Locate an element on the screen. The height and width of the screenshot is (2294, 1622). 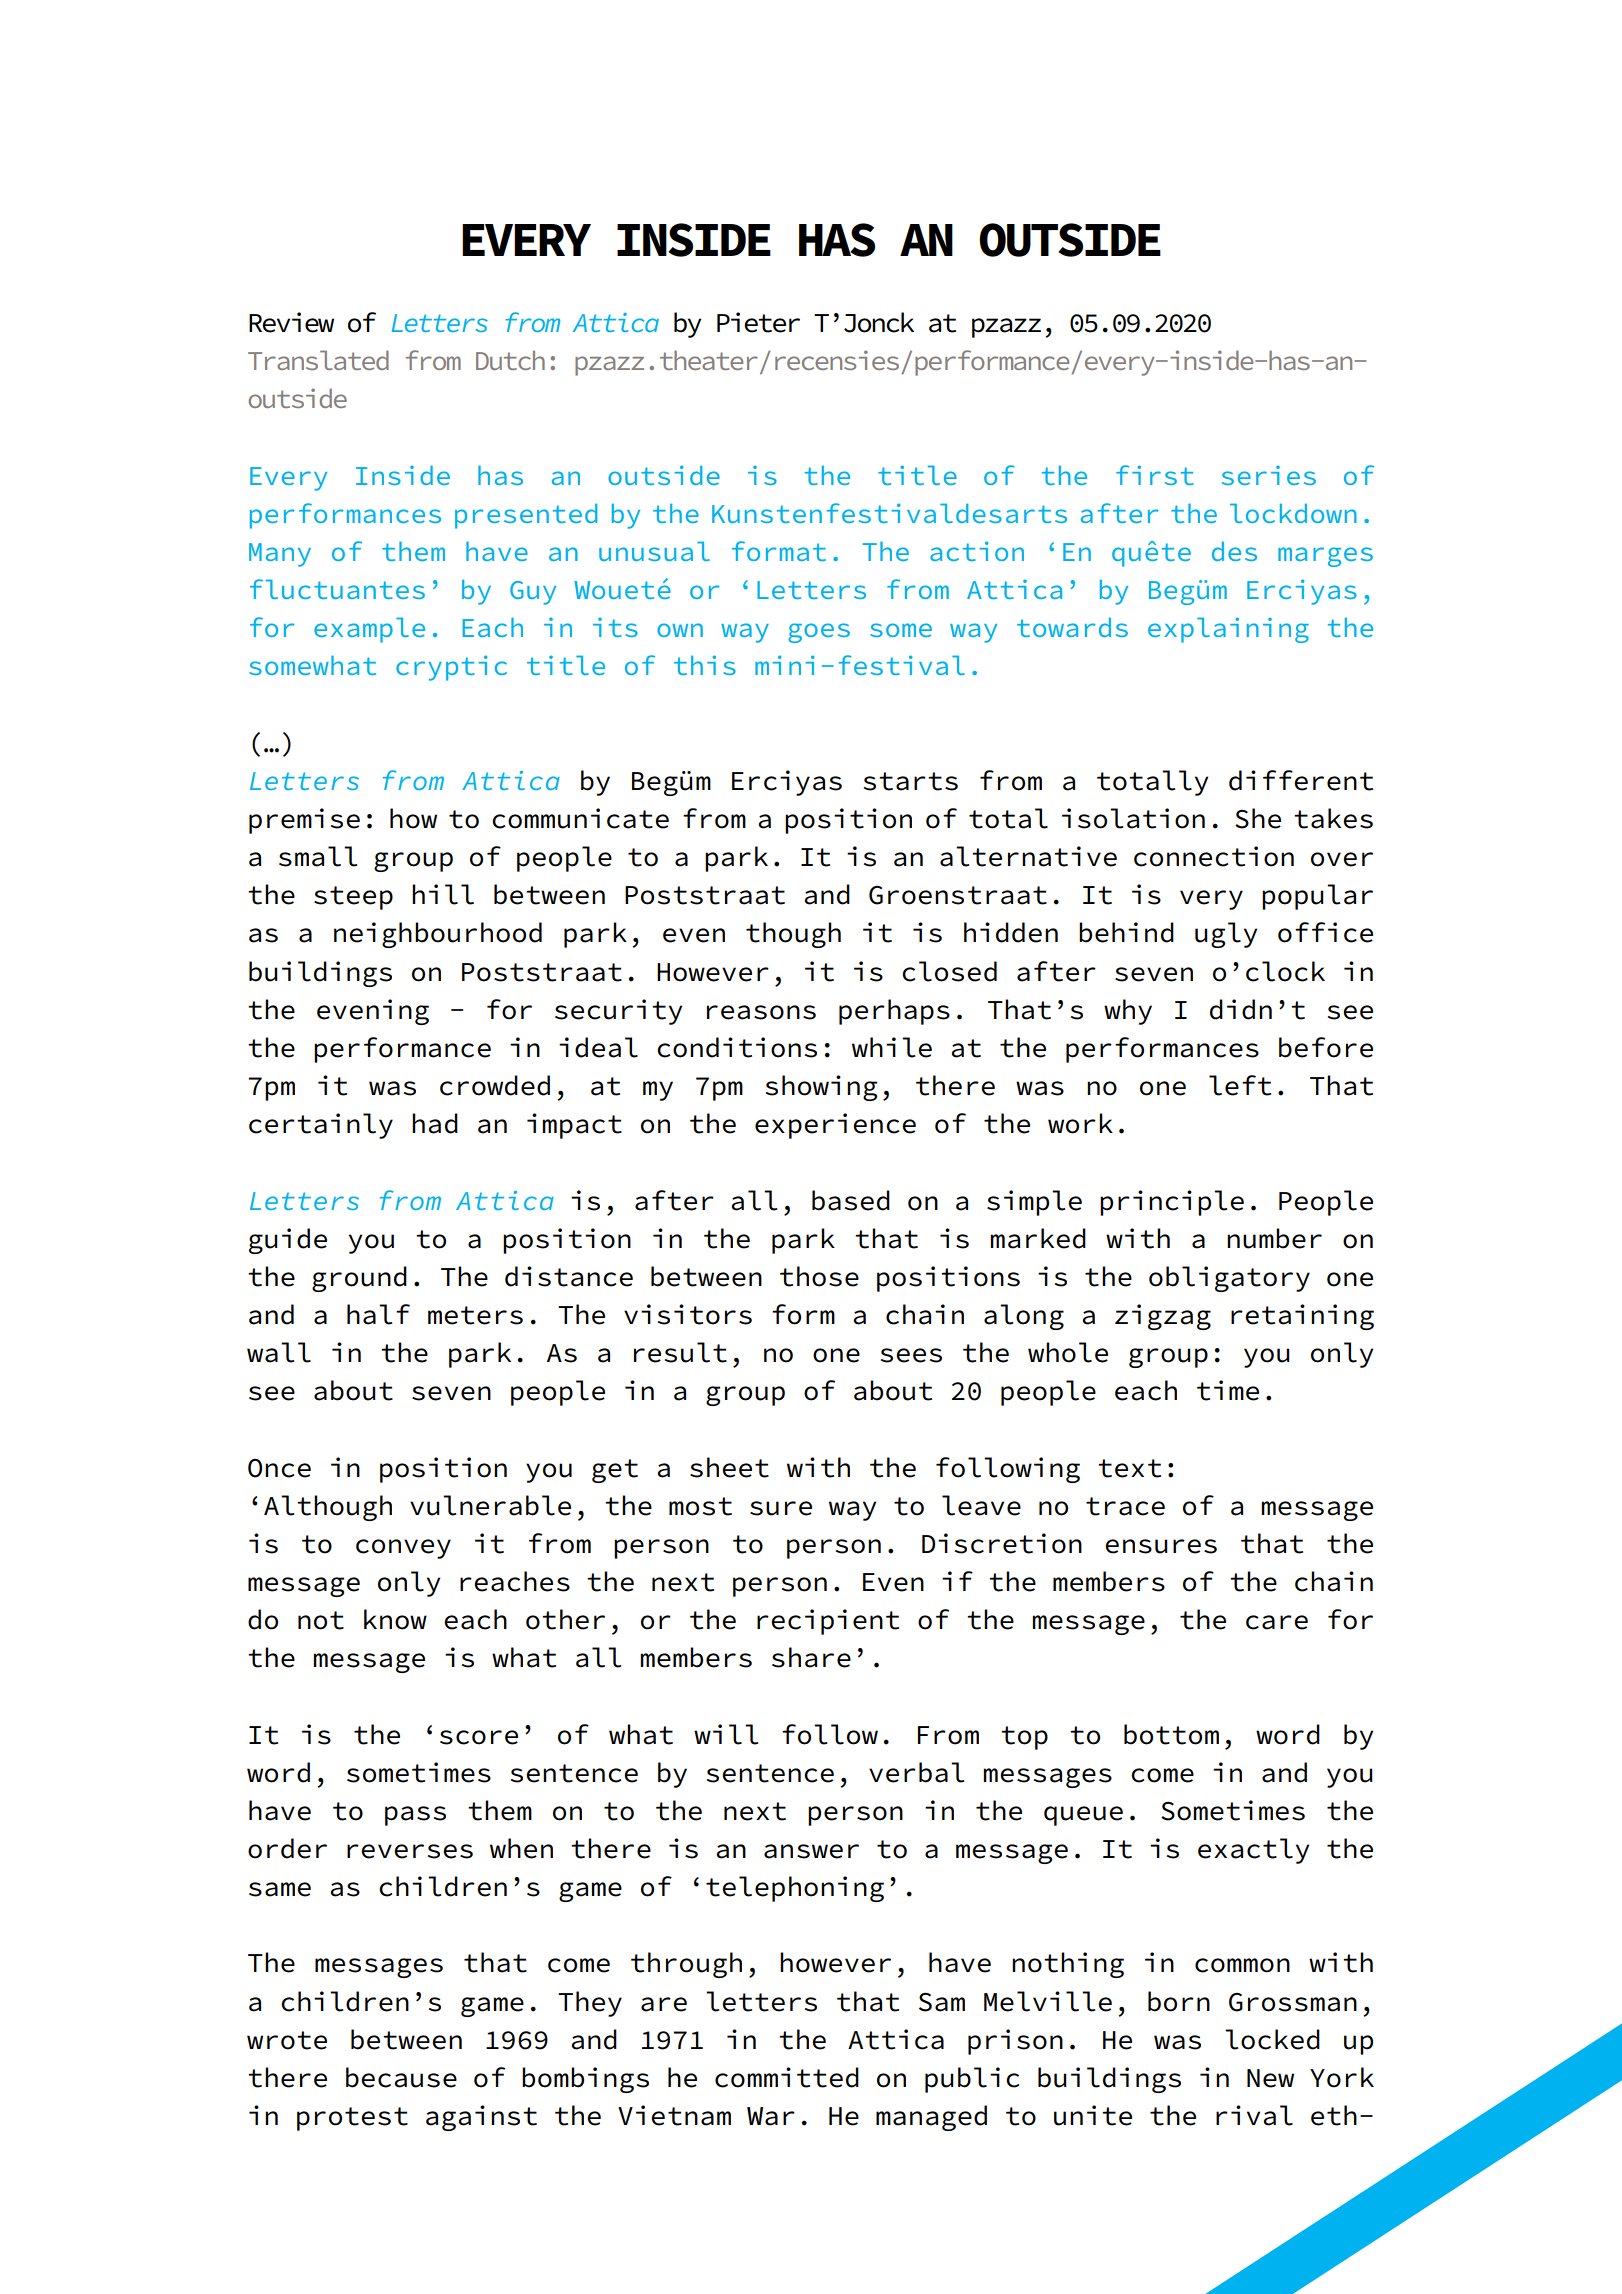
New is located at coordinates (1270, 2078).
